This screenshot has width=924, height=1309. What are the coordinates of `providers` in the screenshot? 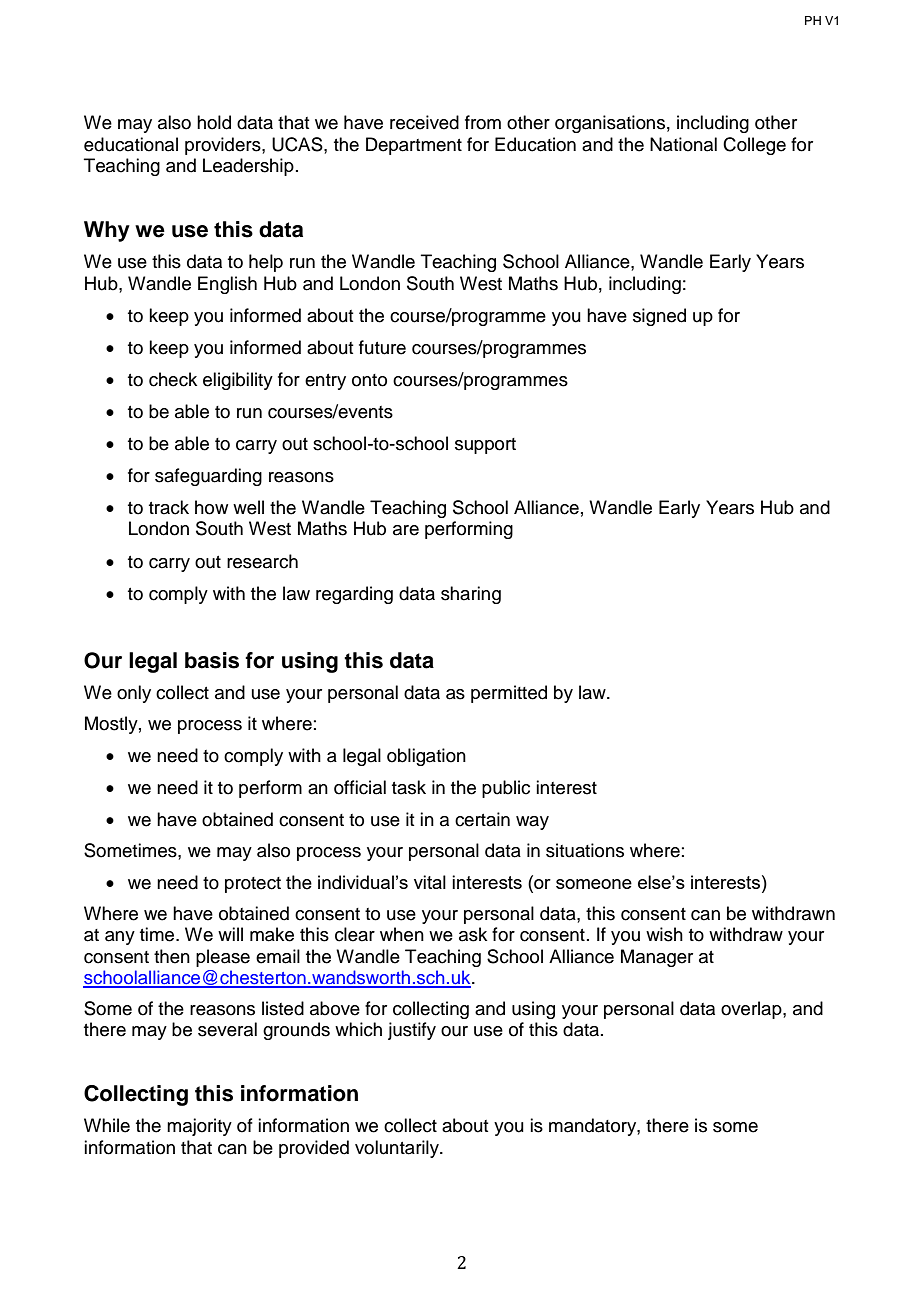 It's located at (224, 146).
